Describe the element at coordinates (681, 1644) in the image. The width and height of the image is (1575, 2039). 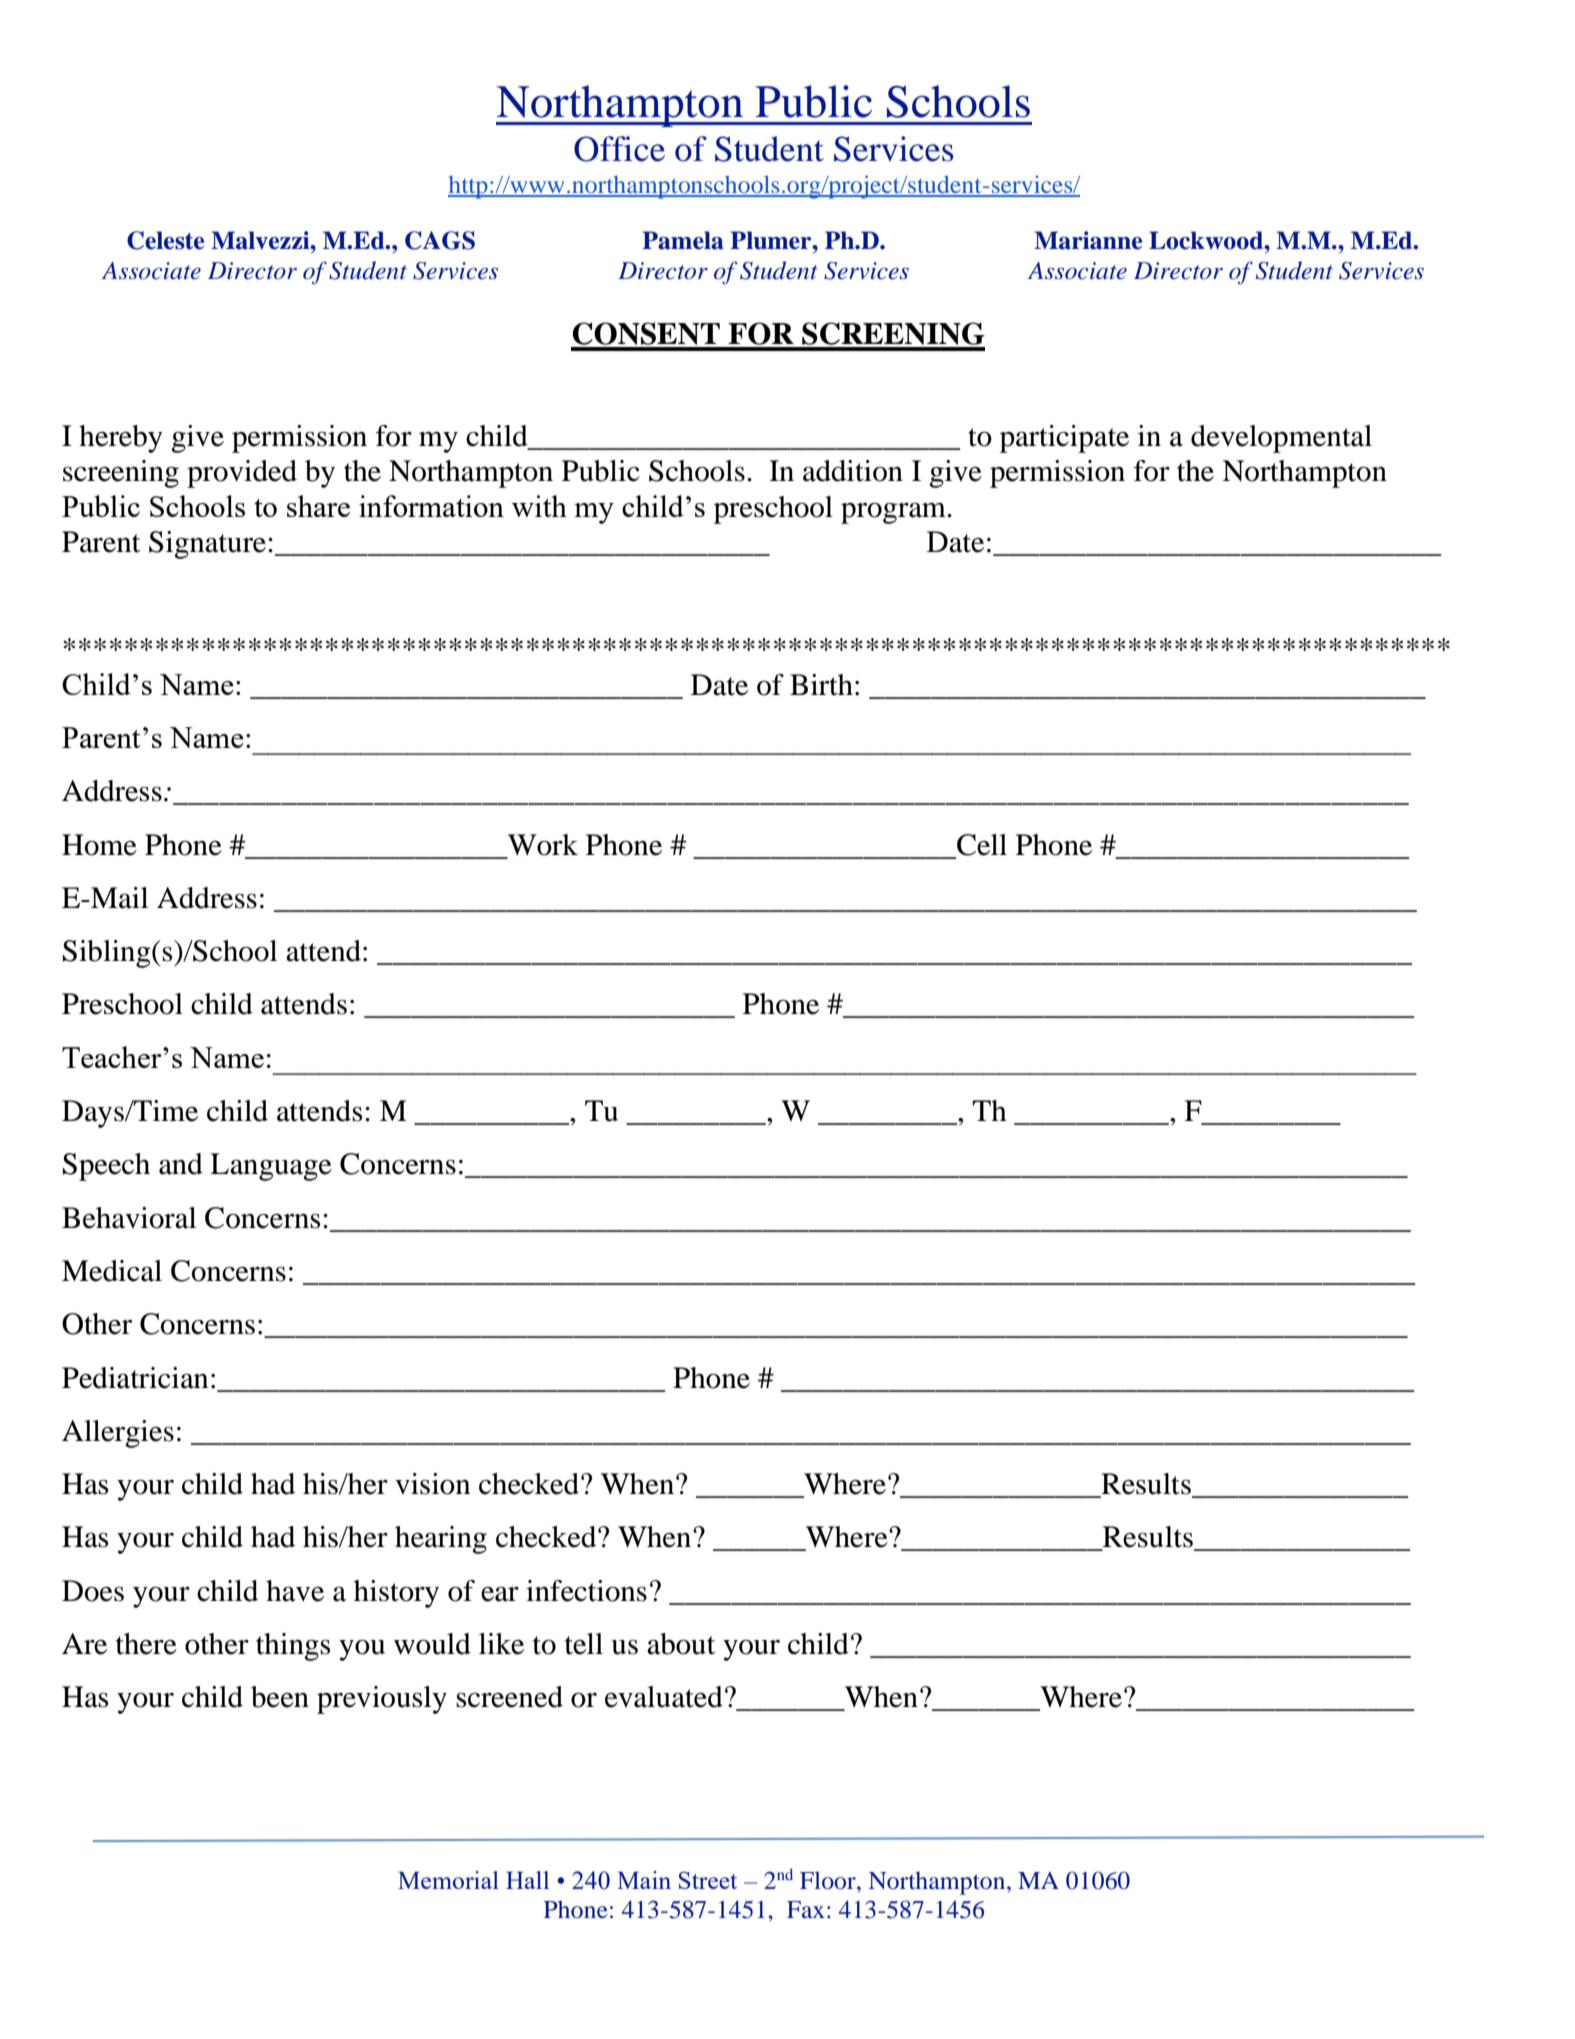
I see `about` at that location.
